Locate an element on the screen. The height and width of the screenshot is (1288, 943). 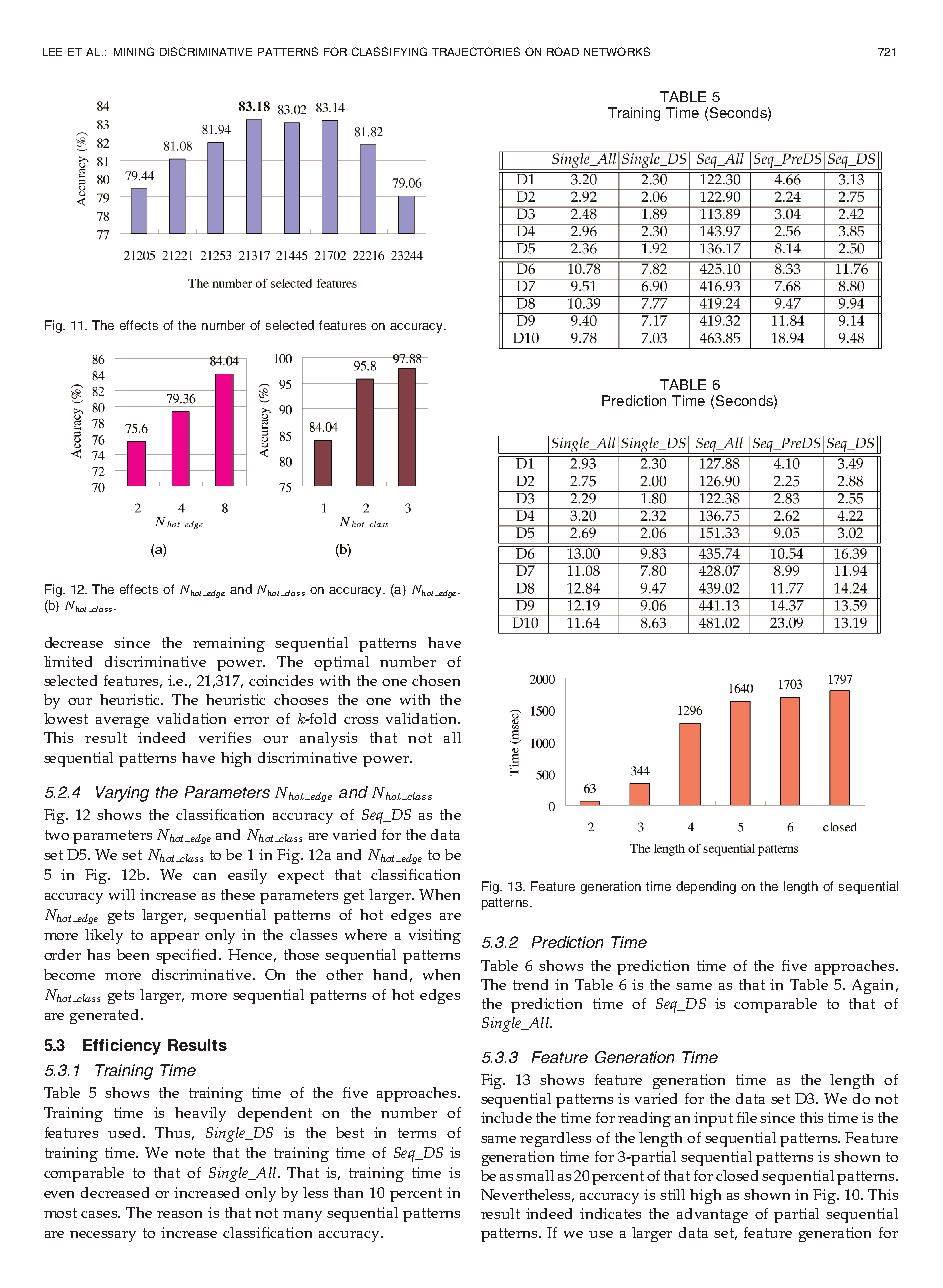
NETWORKS is located at coordinates (617, 51).
